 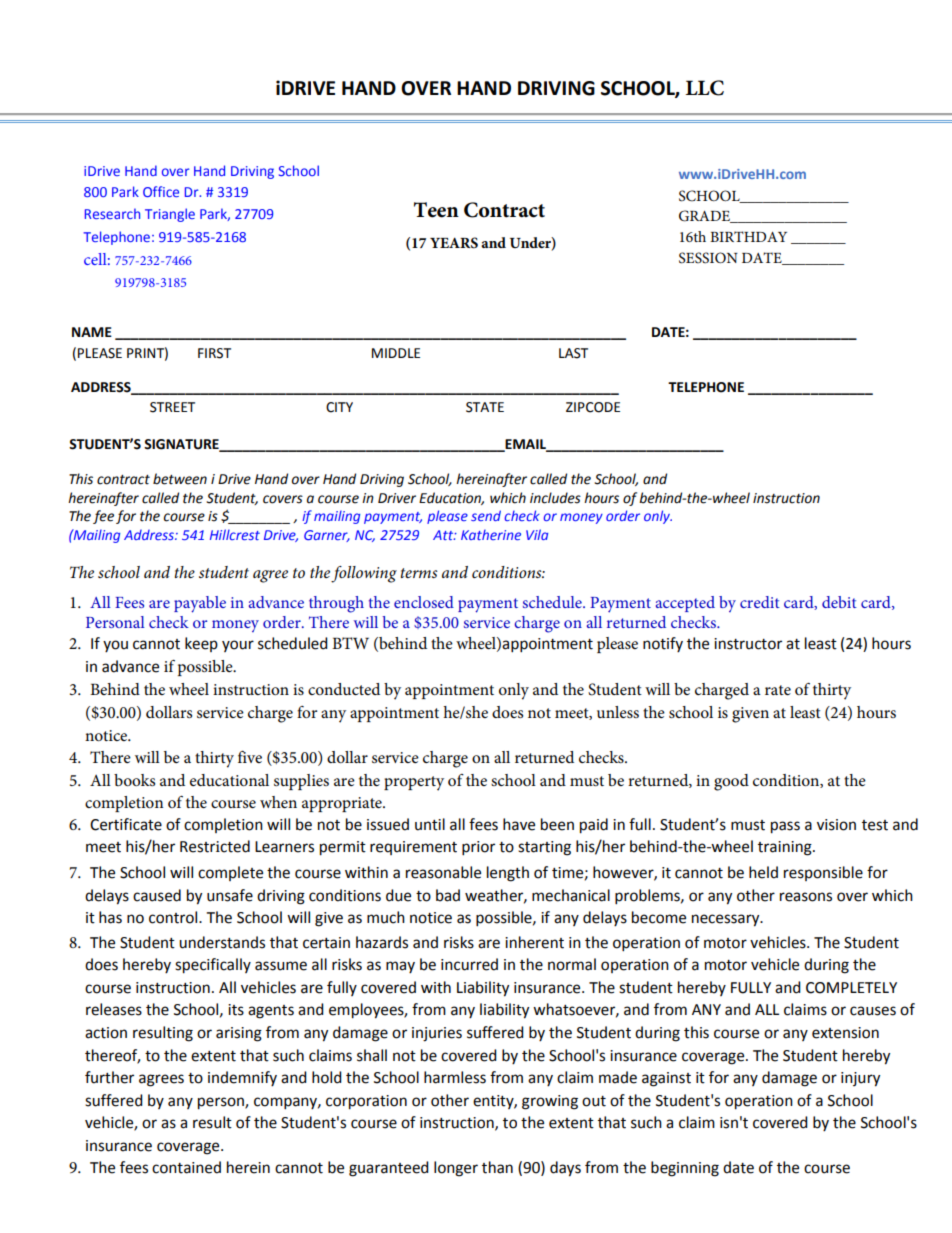 What do you see at coordinates (748, 236) in the image?
I see `BIRTHDAY` at bounding box center [748, 236].
